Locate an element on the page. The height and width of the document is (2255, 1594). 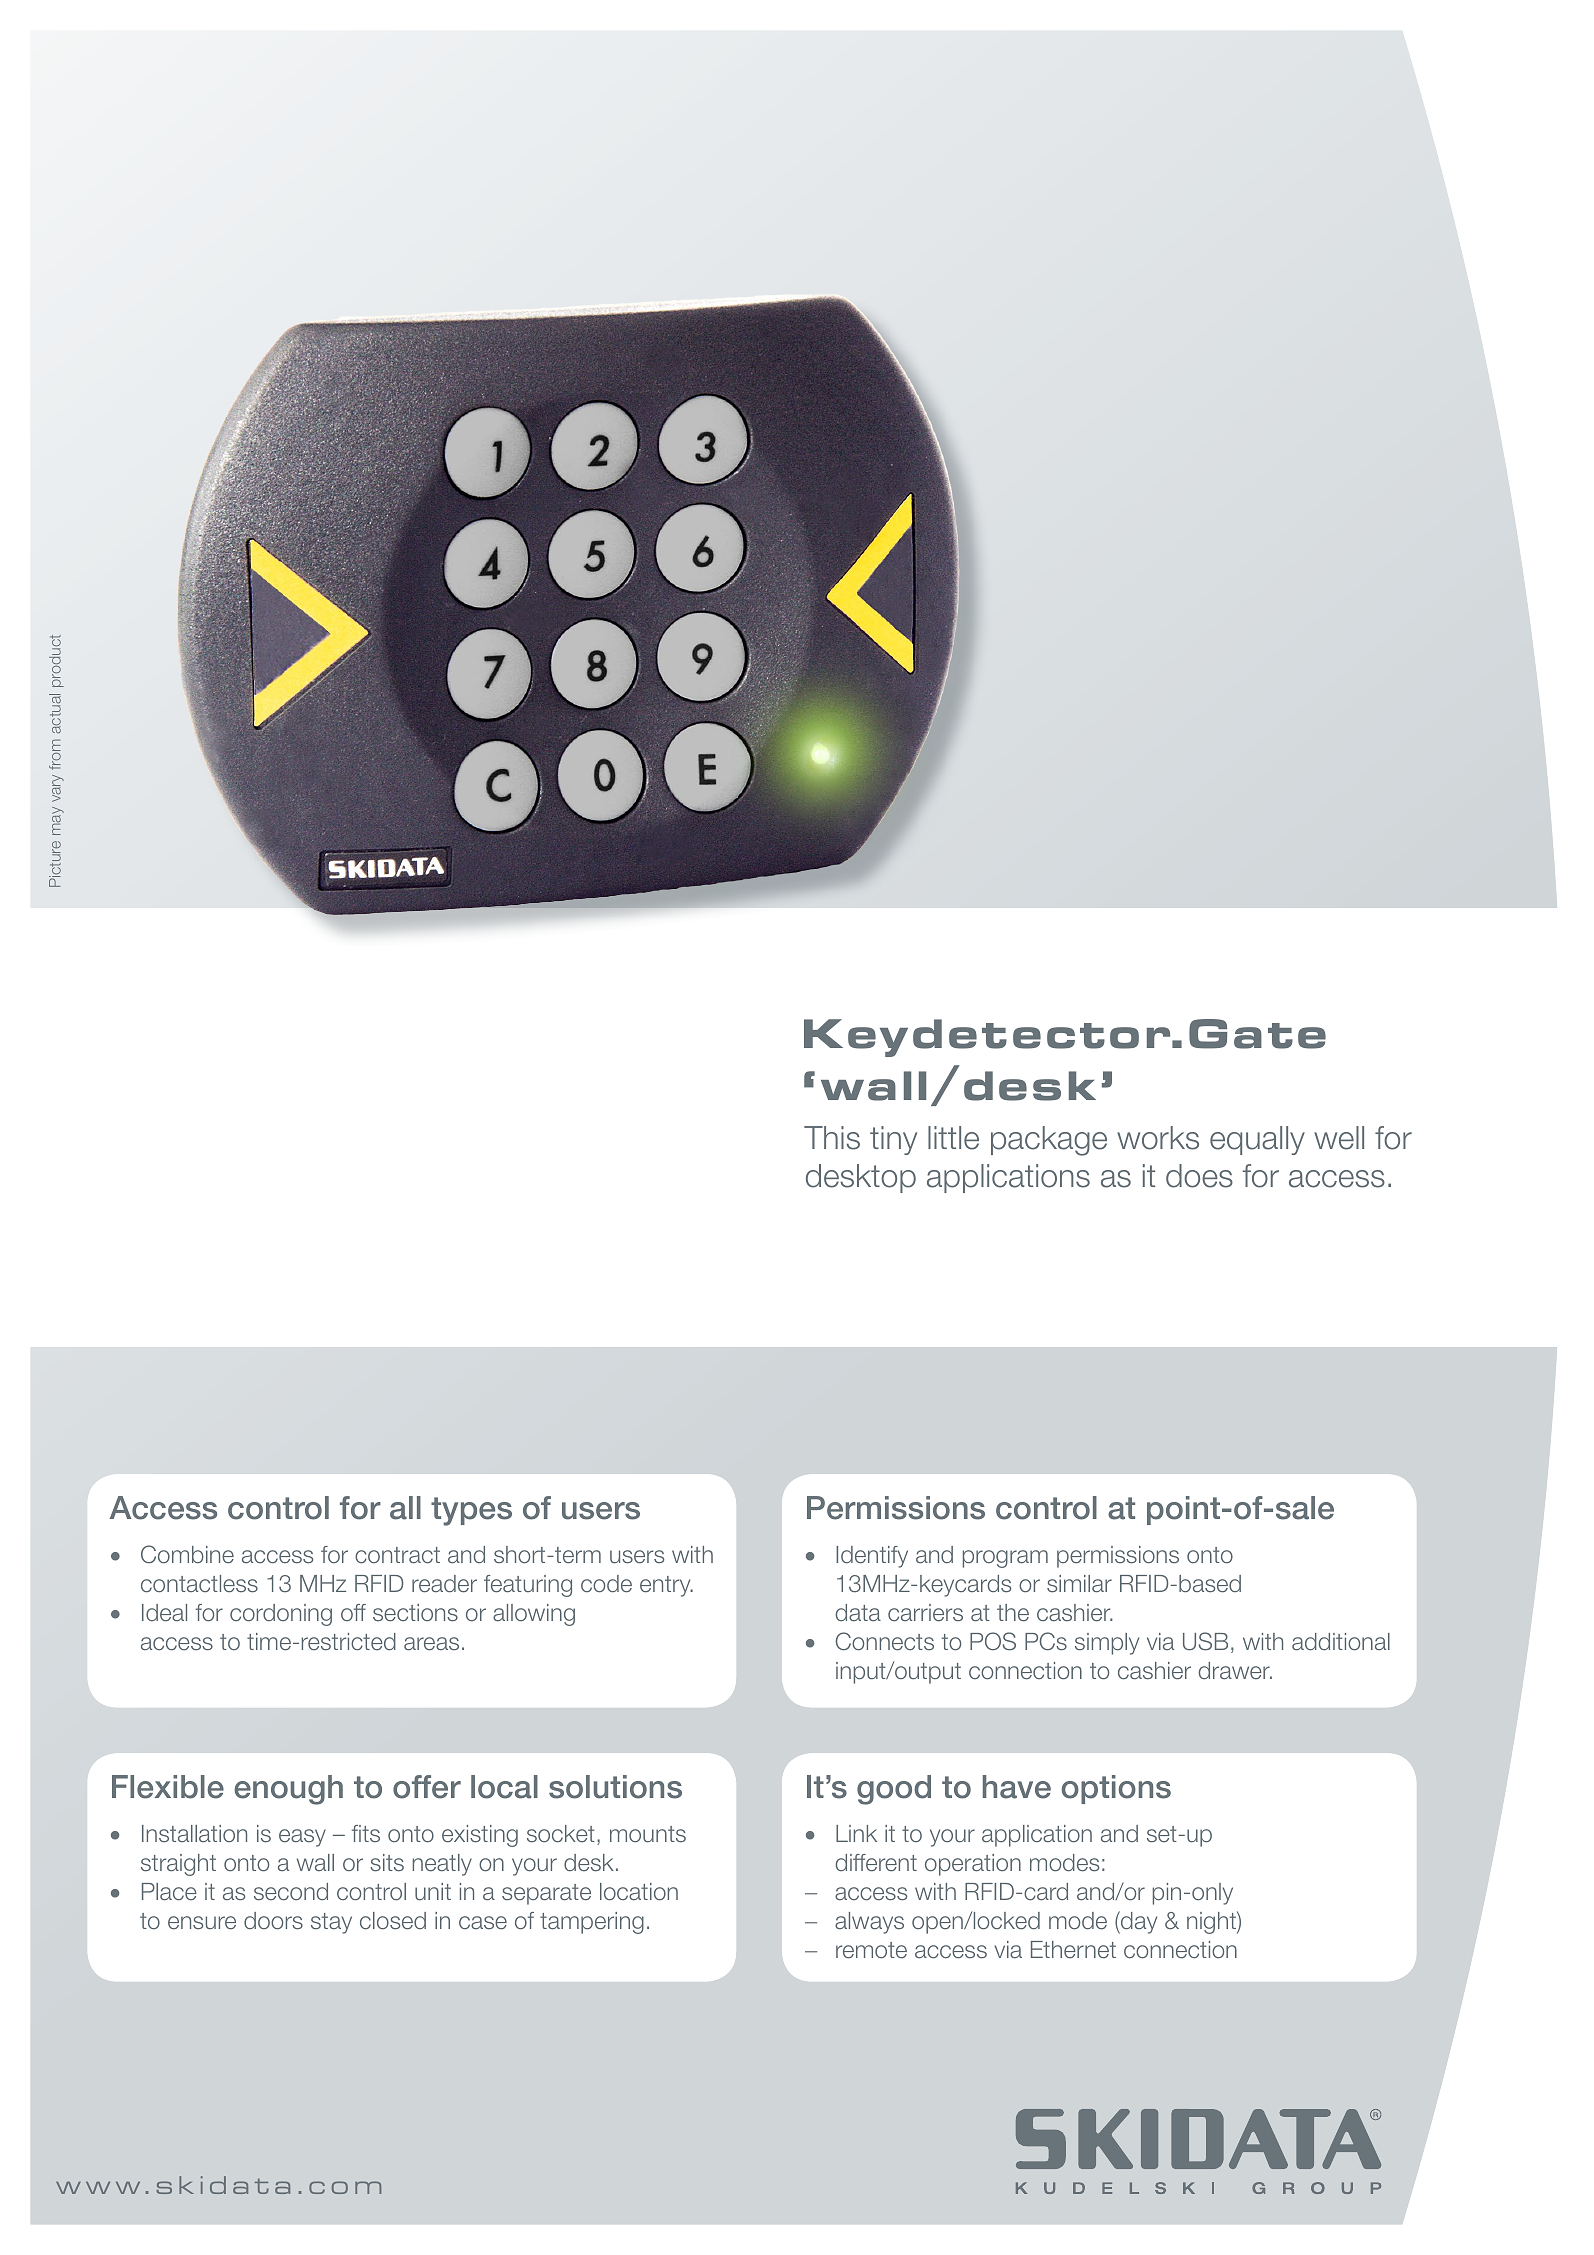
day is located at coordinates (1138, 1922).
